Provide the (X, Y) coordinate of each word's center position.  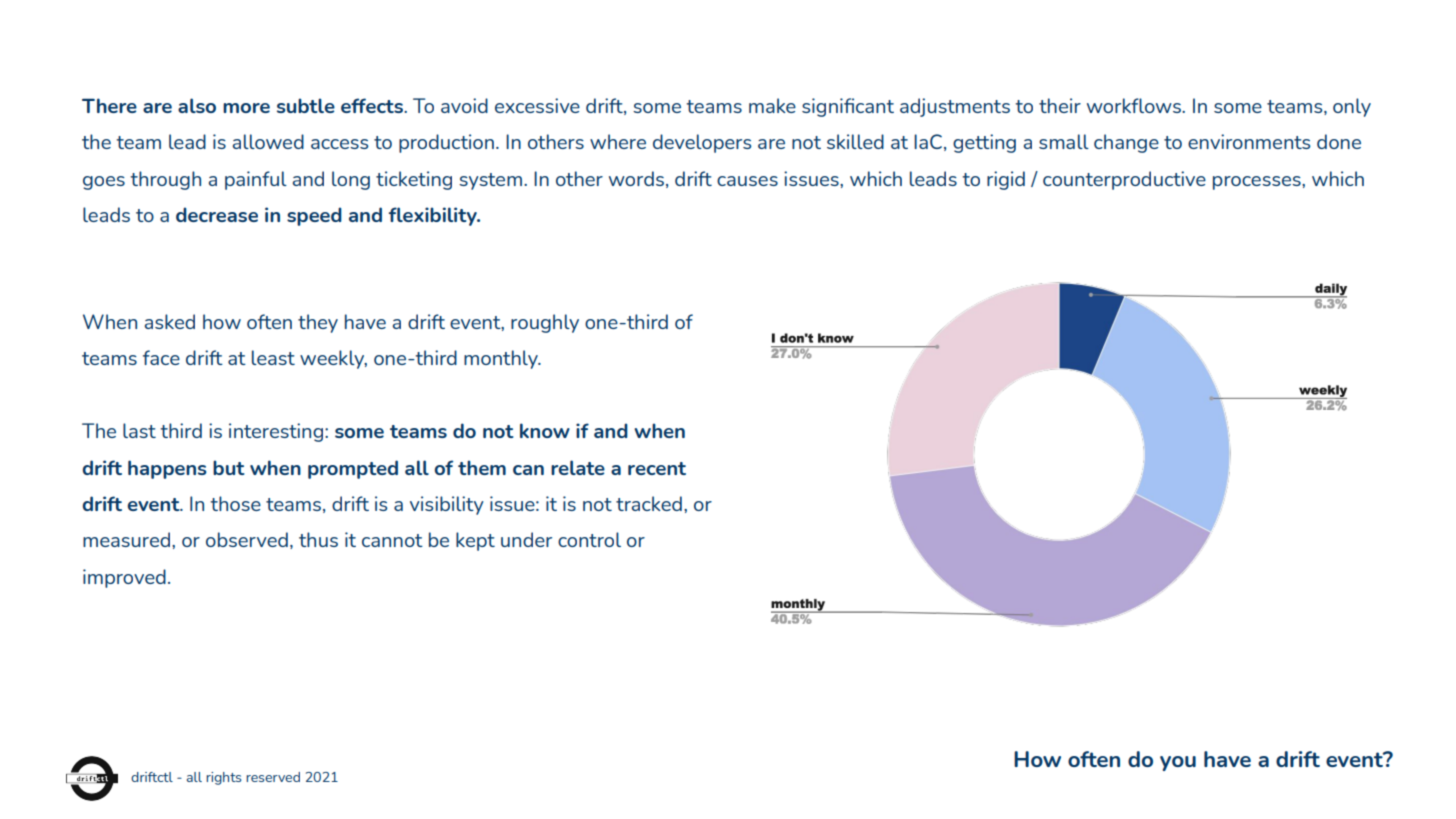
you (1178, 763)
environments (1249, 141)
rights (223, 778)
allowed (268, 141)
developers (702, 143)
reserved (273, 777)
